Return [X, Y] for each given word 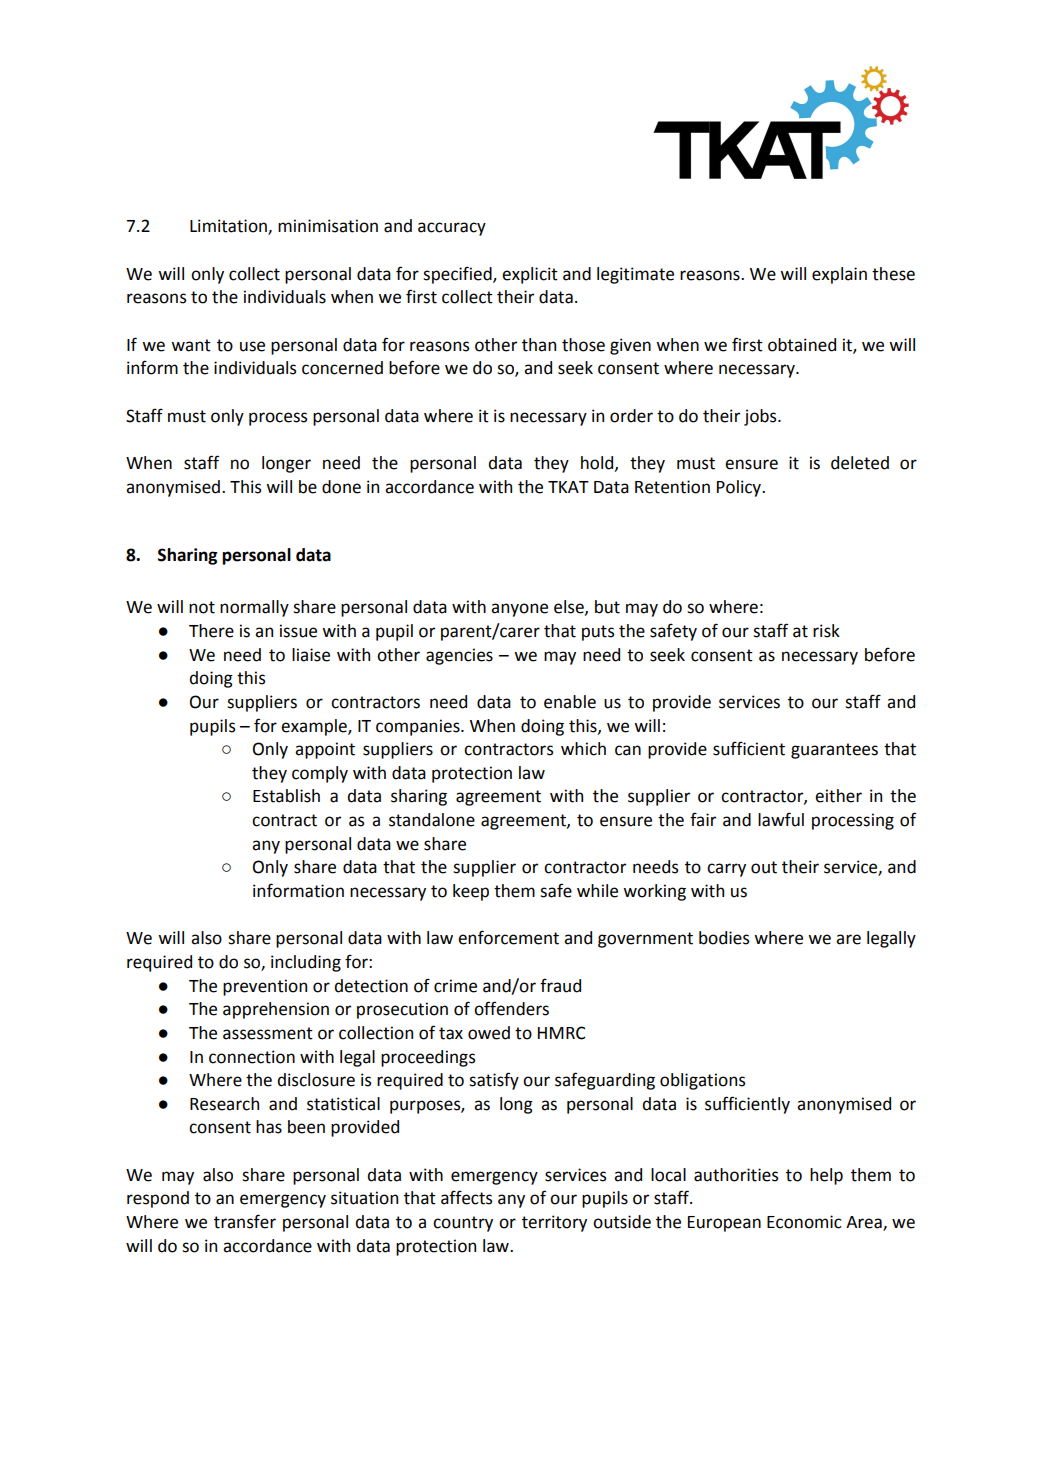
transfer [245, 1221]
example [315, 727]
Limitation [229, 227]
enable [570, 702]
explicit [530, 275]
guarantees [834, 751]
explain [839, 275]
